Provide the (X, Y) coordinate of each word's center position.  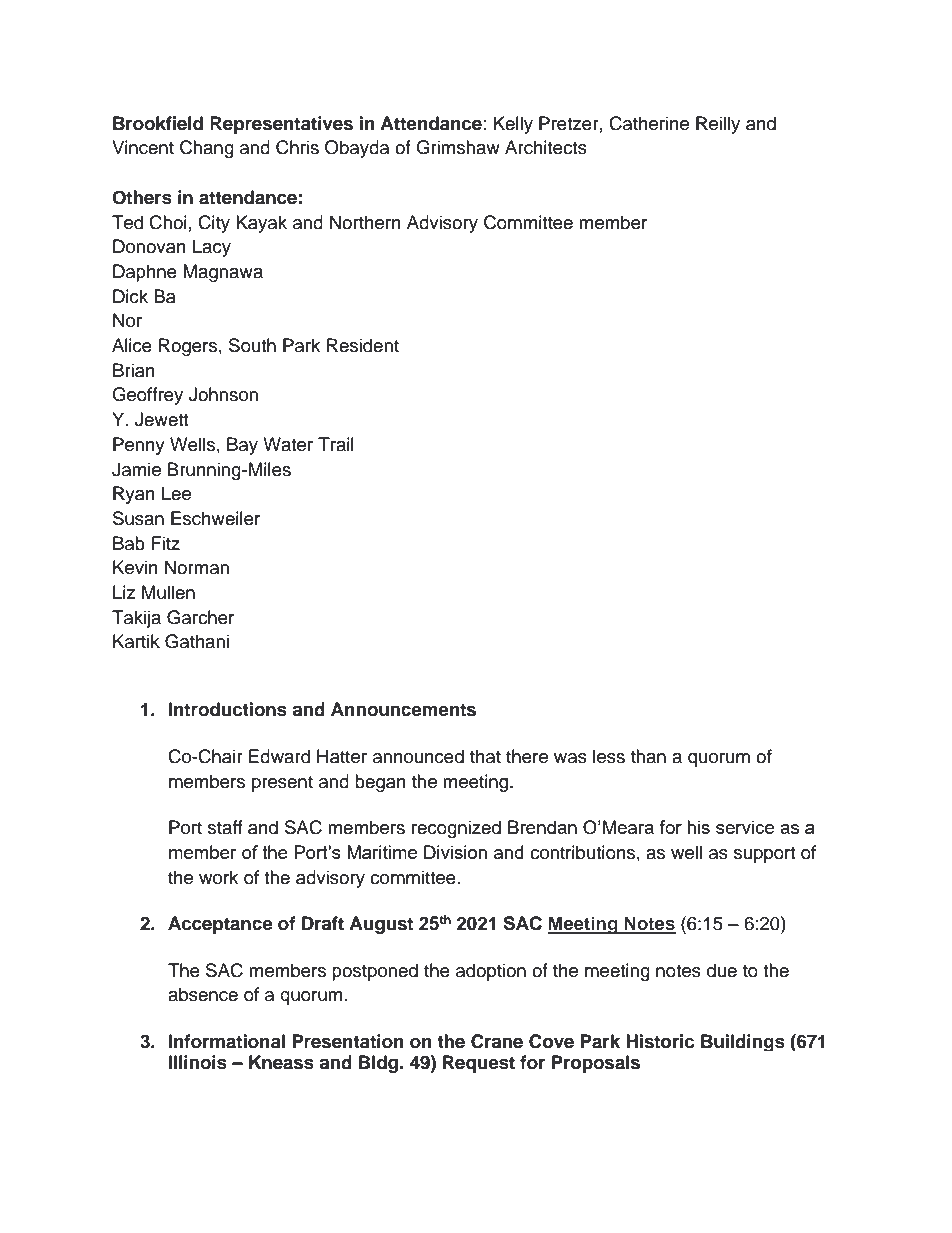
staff (225, 827)
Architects (546, 147)
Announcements (403, 709)
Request (479, 1064)
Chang (207, 149)
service (745, 827)
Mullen (168, 592)
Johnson (223, 394)
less (609, 756)
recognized (456, 829)
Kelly (513, 125)
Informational (227, 1041)
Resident (363, 345)
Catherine (649, 123)
